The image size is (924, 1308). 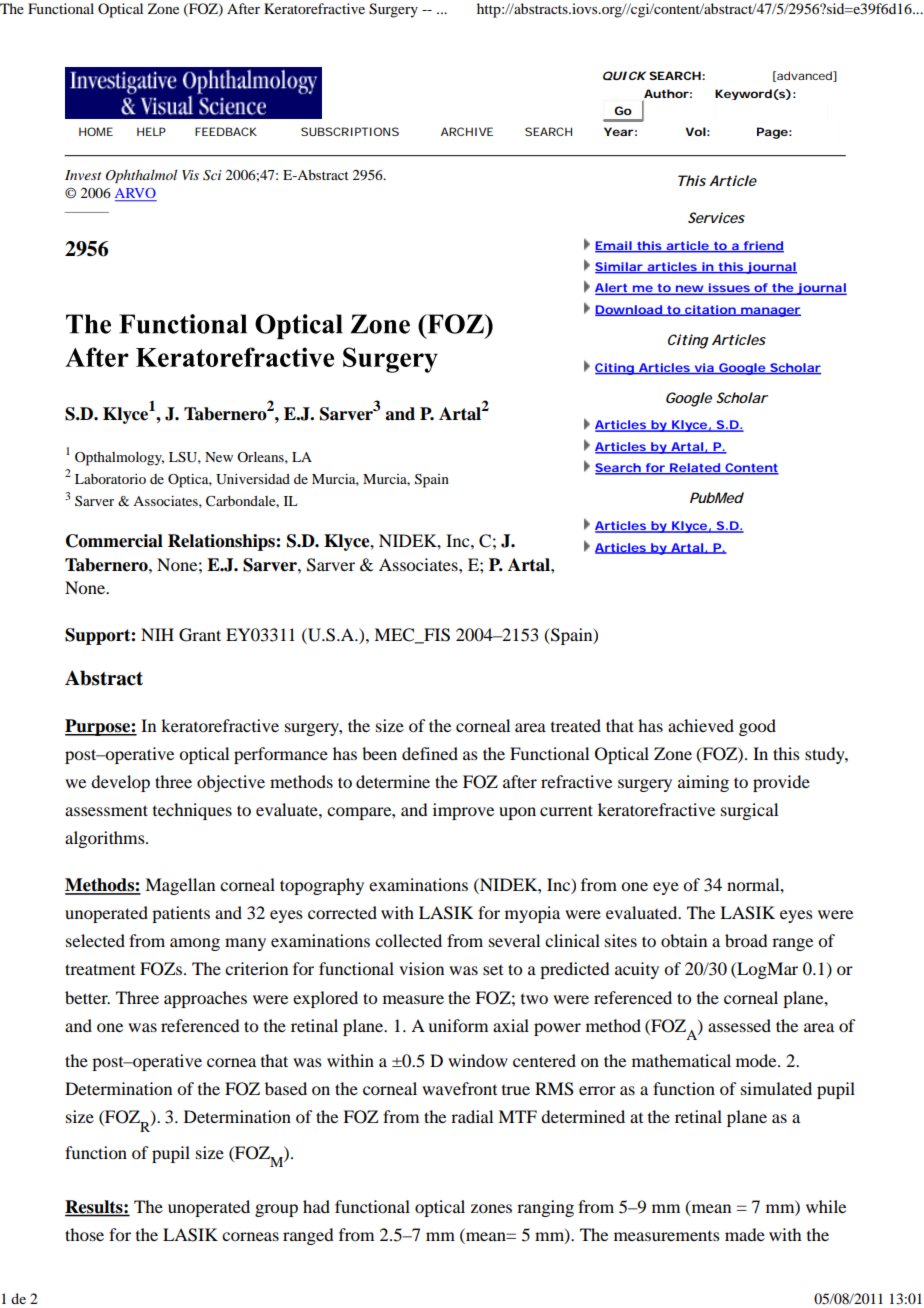 I want to click on ARCHIVE, so click(x=467, y=131).
